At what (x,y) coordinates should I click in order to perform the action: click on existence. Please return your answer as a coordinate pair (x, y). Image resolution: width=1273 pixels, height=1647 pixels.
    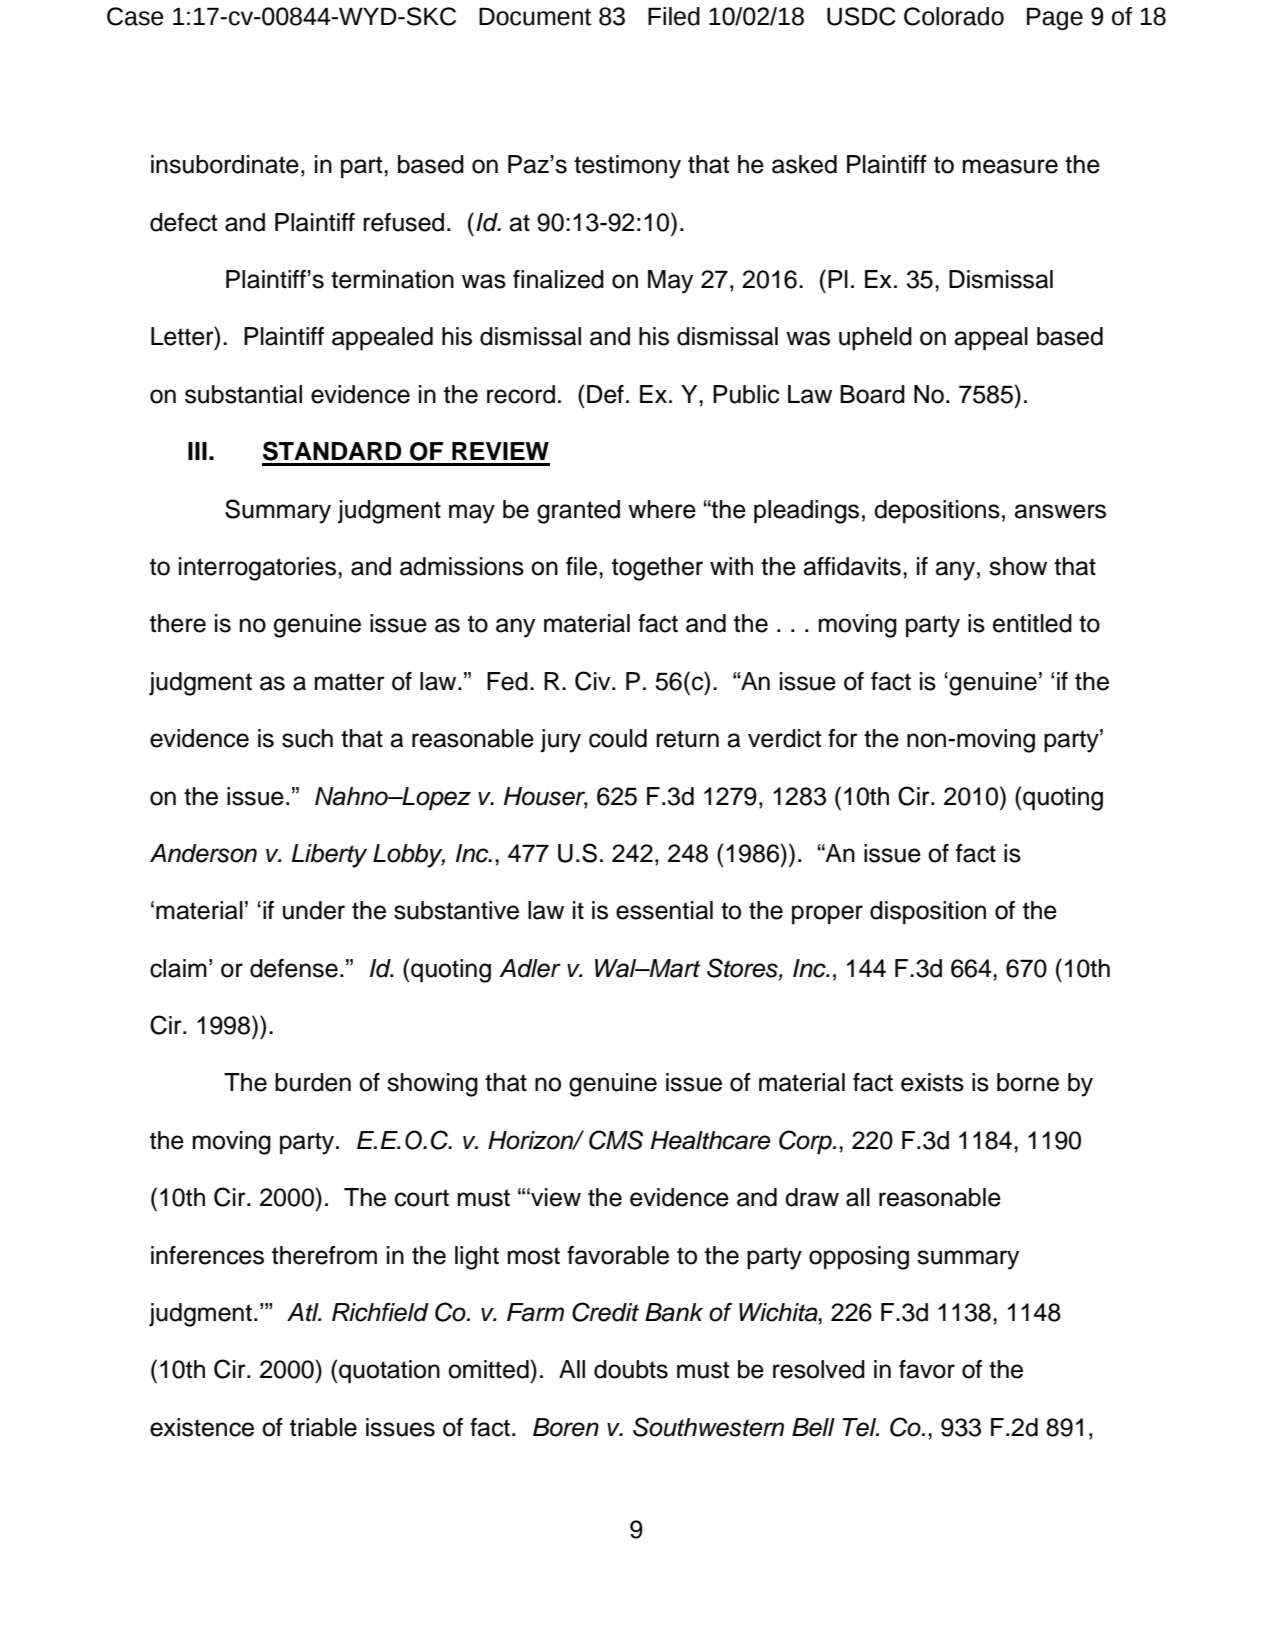
    Looking at the image, I should click on (202, 1427).
